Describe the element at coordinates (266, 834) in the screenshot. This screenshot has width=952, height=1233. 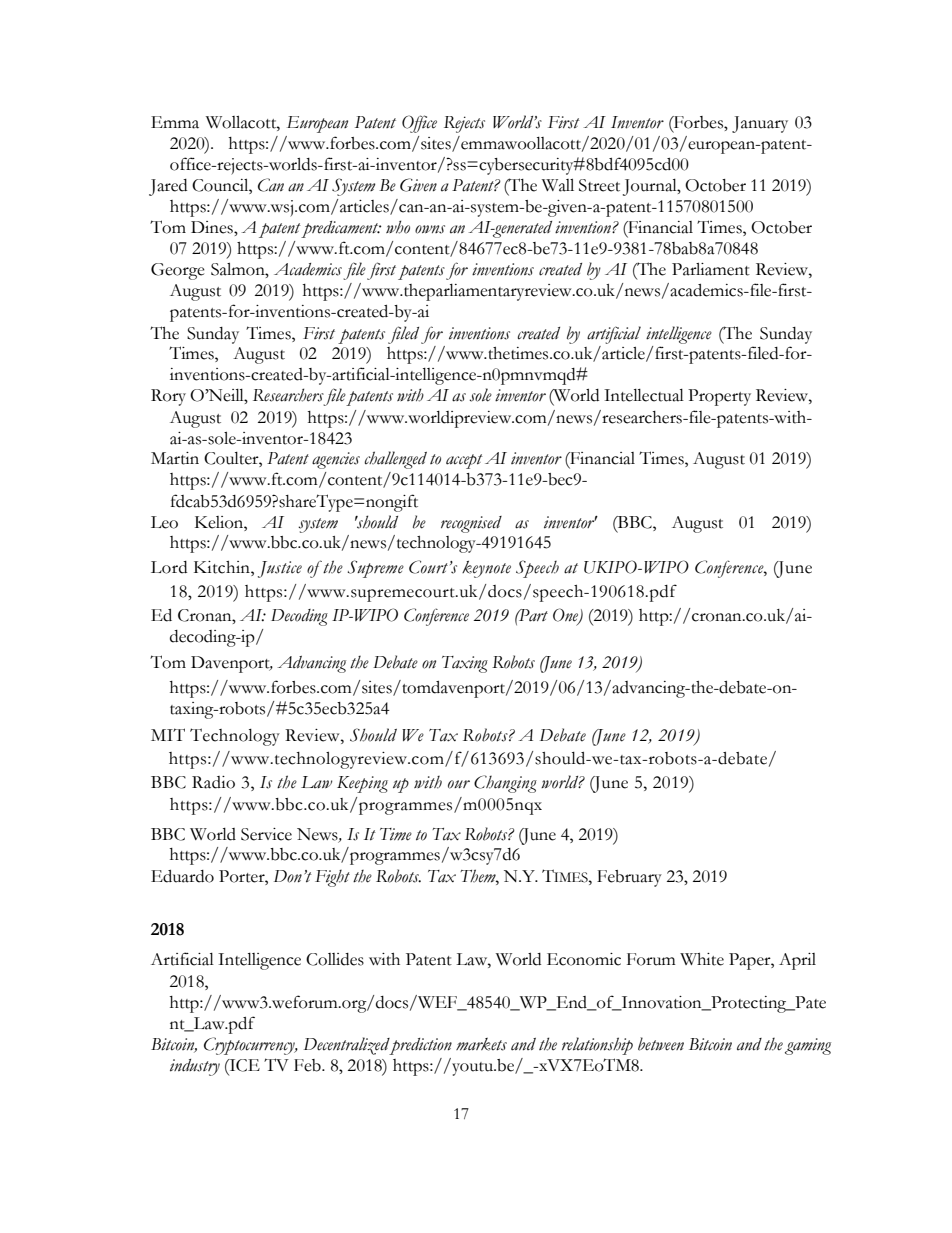
I see `Service` at that location.
